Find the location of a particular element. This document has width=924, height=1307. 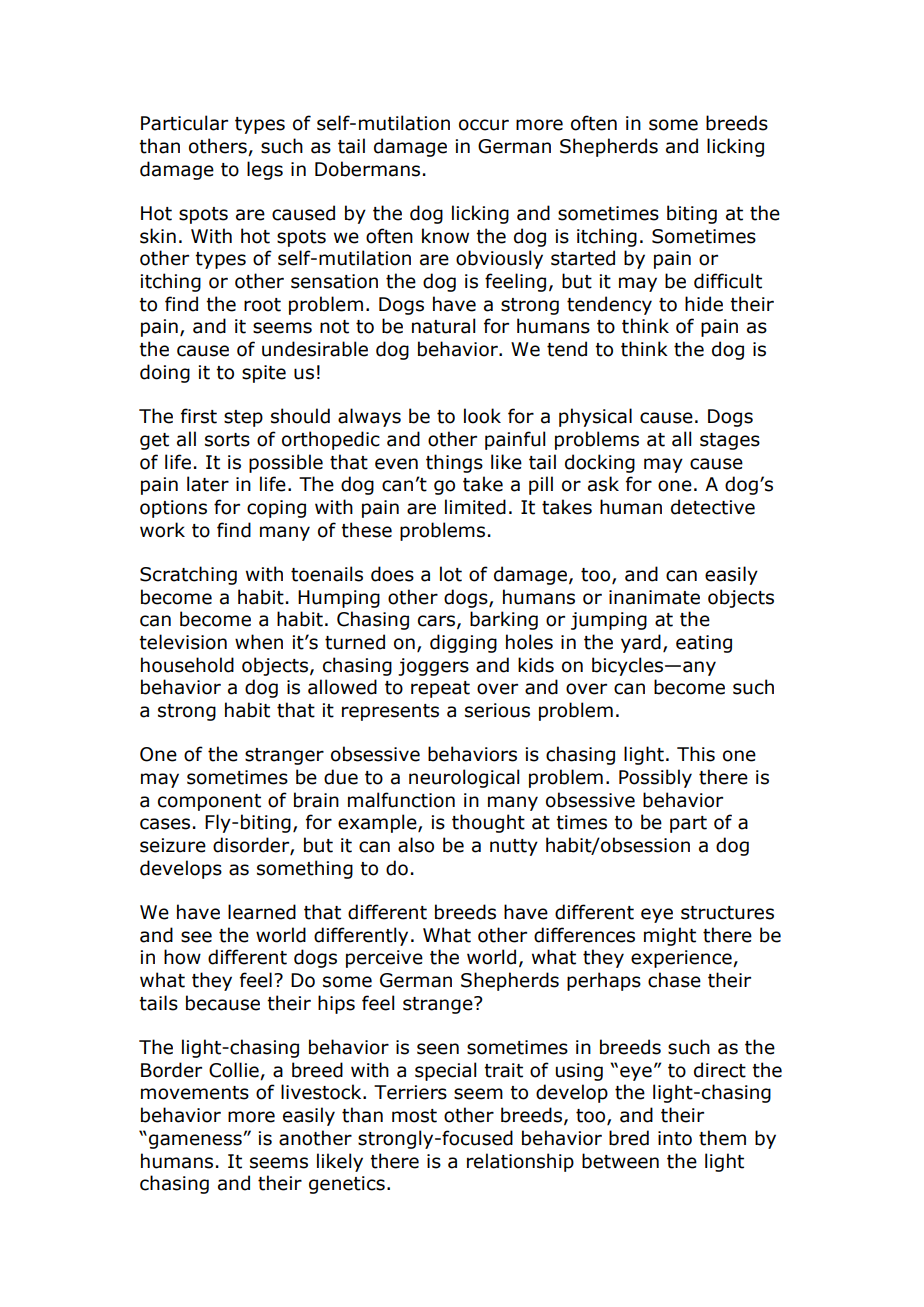

physical is located at coordinates (595, 417).
